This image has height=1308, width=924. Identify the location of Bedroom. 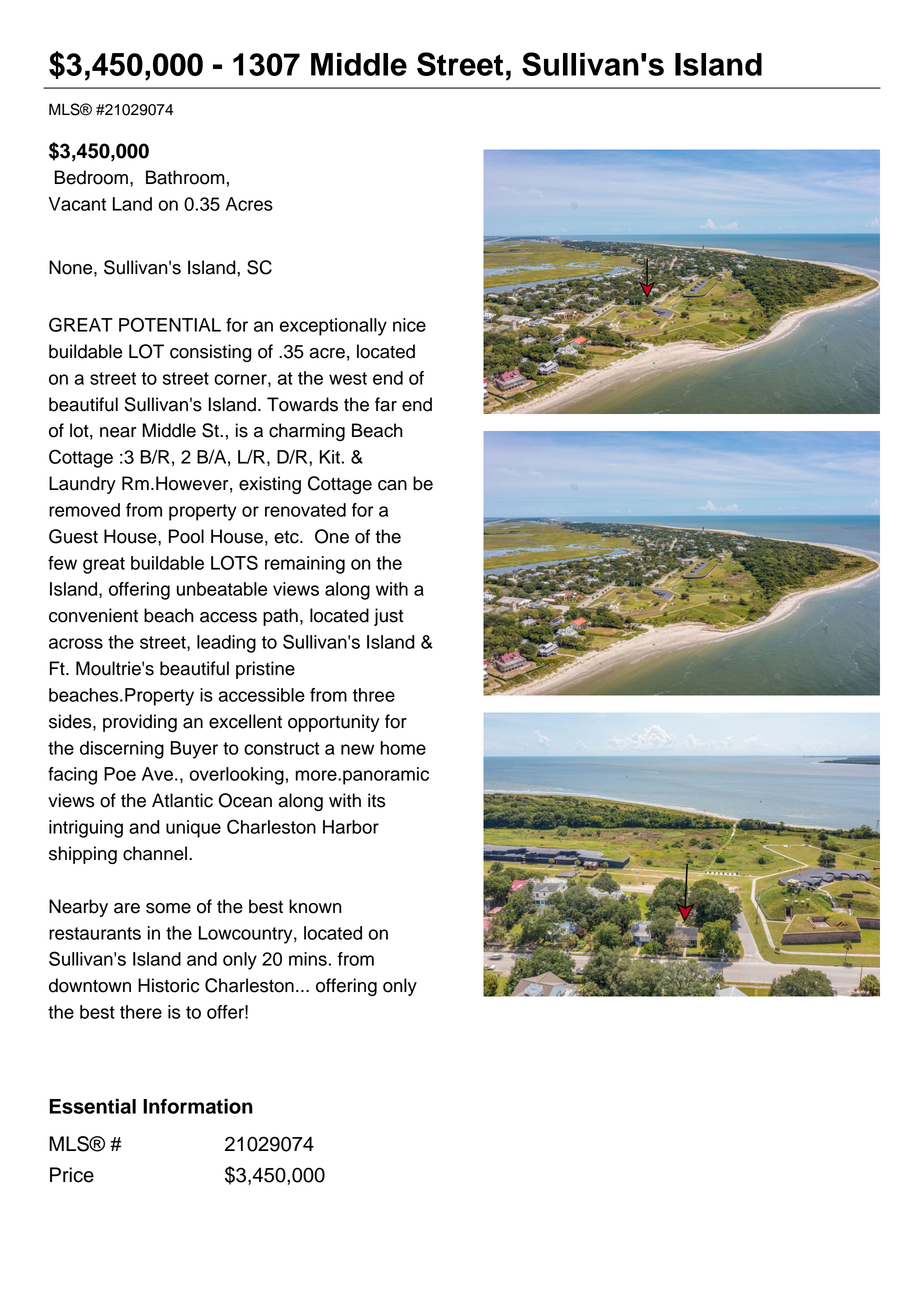
(91, 177).
